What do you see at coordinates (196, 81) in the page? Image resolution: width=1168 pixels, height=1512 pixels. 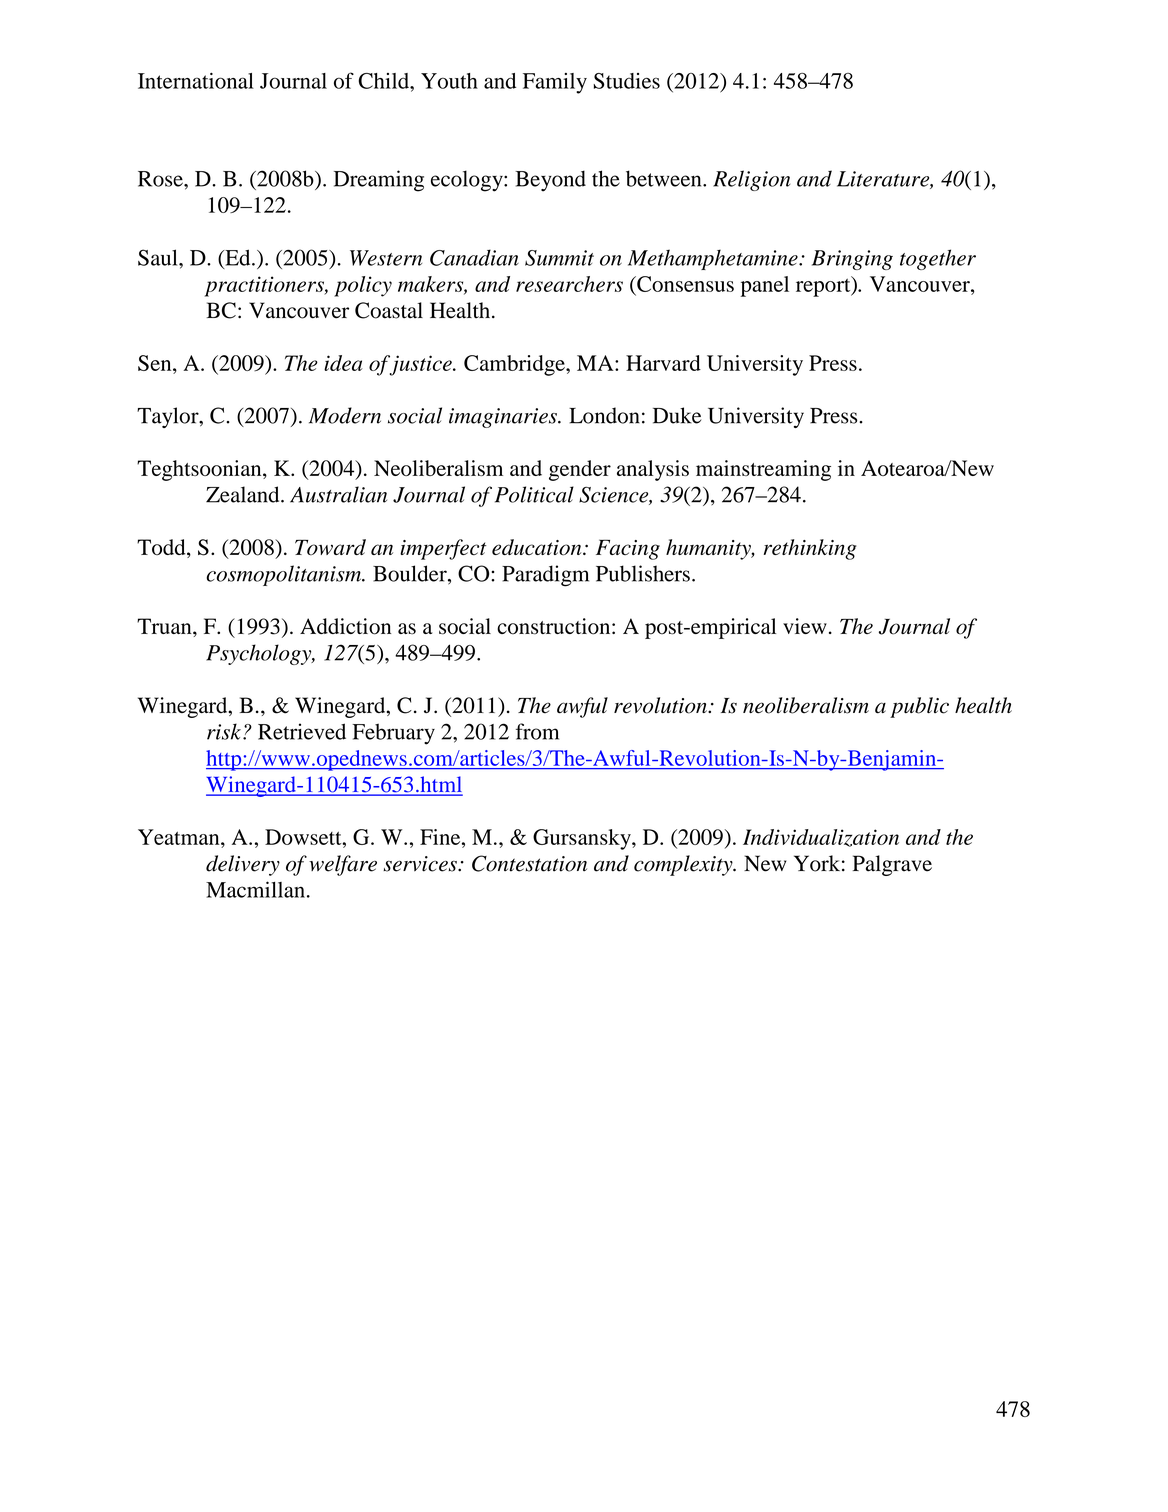 I see `International` at bounding box center [196, 81].
